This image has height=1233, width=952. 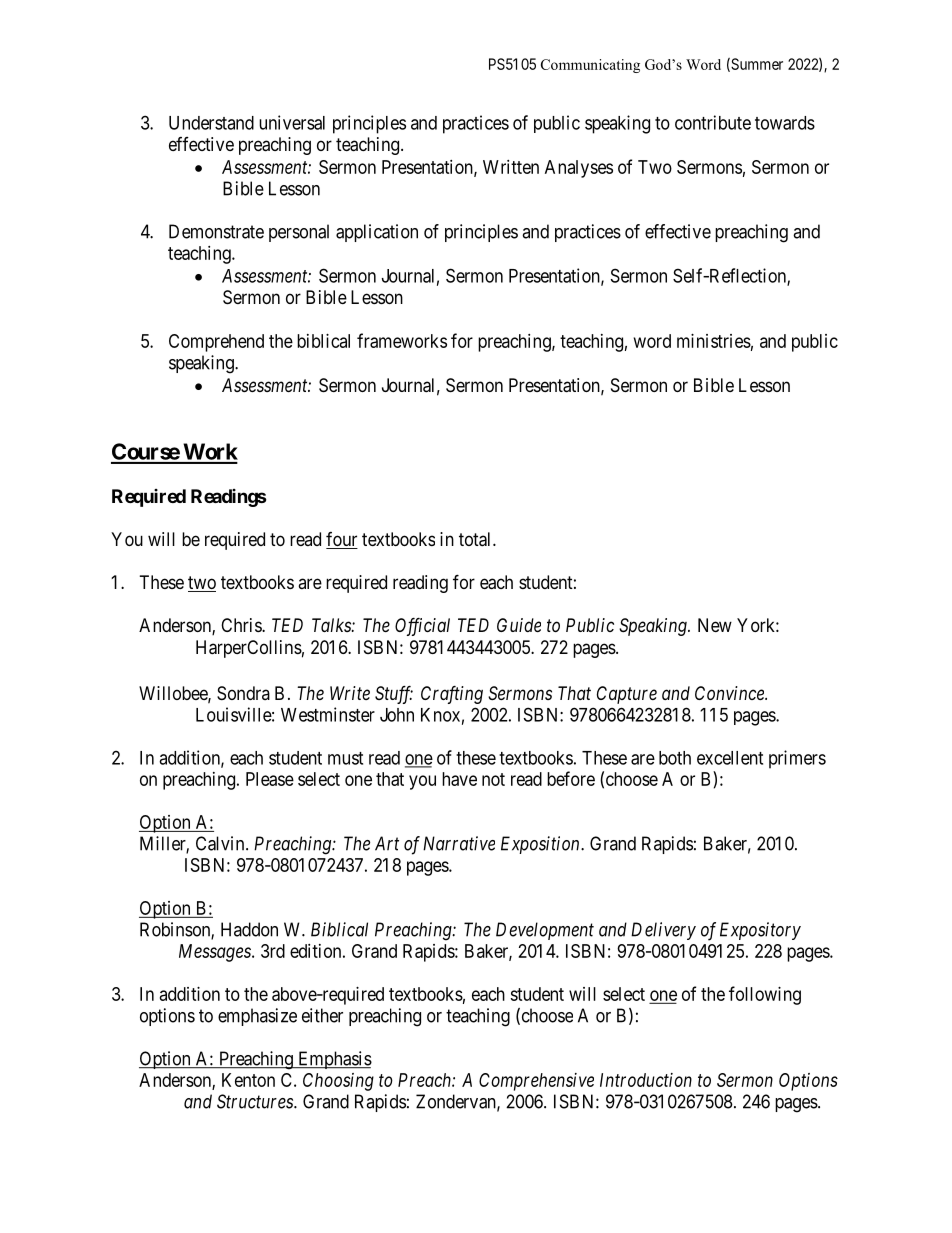 What do you see at coordinates (579, 169) in the image?
I see `Analyses` at bounding box center [579, 169].
